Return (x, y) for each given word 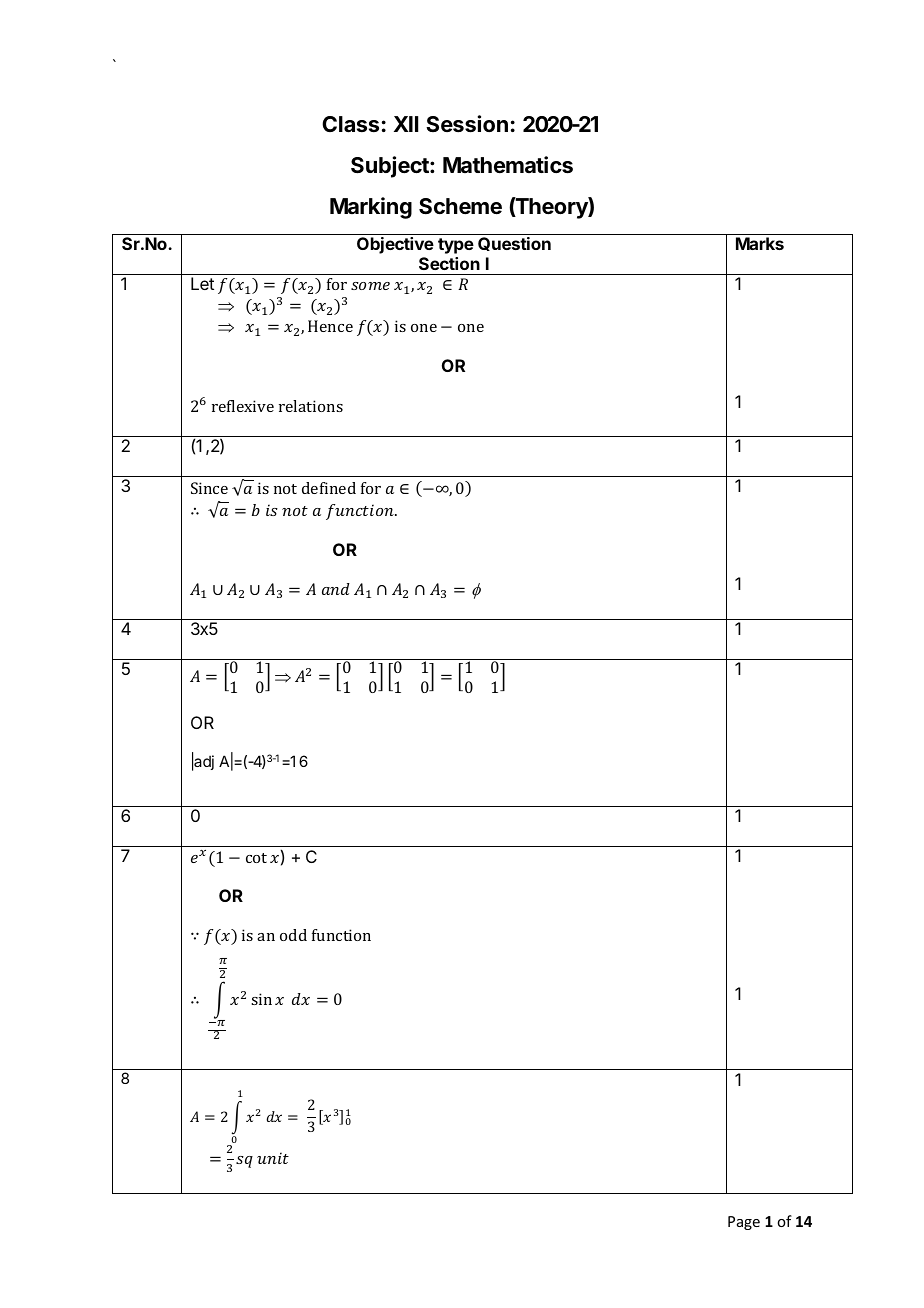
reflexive (243, 406)
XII (406, 124)
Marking (371, 208)
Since (209, 488)
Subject (391, 167)
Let (202, 283)
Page (744, 1223)
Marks (760, 243)
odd (293, 935)
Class (350, 124)
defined (329, 488)
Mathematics (508, 165)
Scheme (460, 206)
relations (311, 406)
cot (256, 858)
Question (514, 244)
